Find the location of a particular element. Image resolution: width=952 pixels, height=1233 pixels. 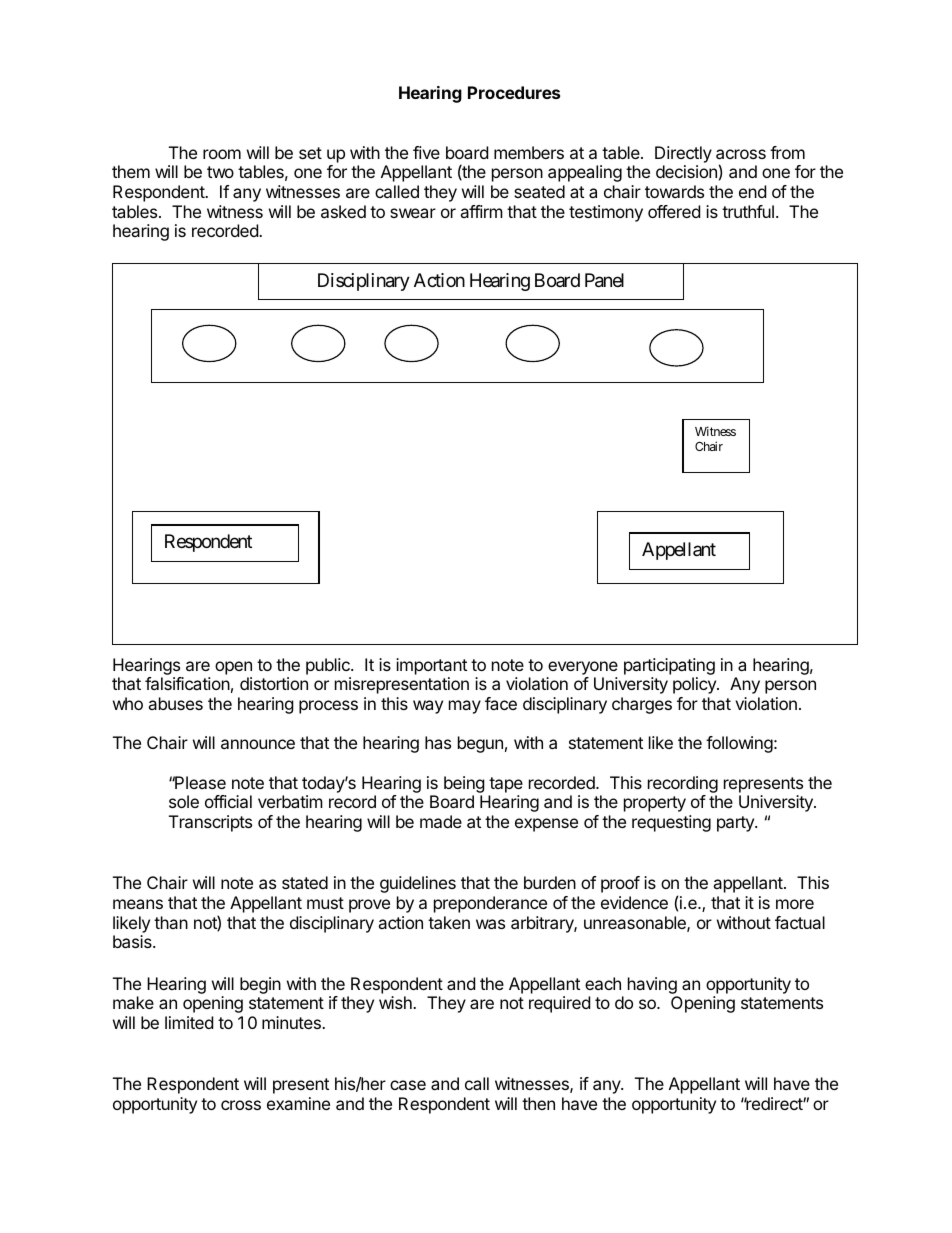

announce is located at coordinates (258, 744).
